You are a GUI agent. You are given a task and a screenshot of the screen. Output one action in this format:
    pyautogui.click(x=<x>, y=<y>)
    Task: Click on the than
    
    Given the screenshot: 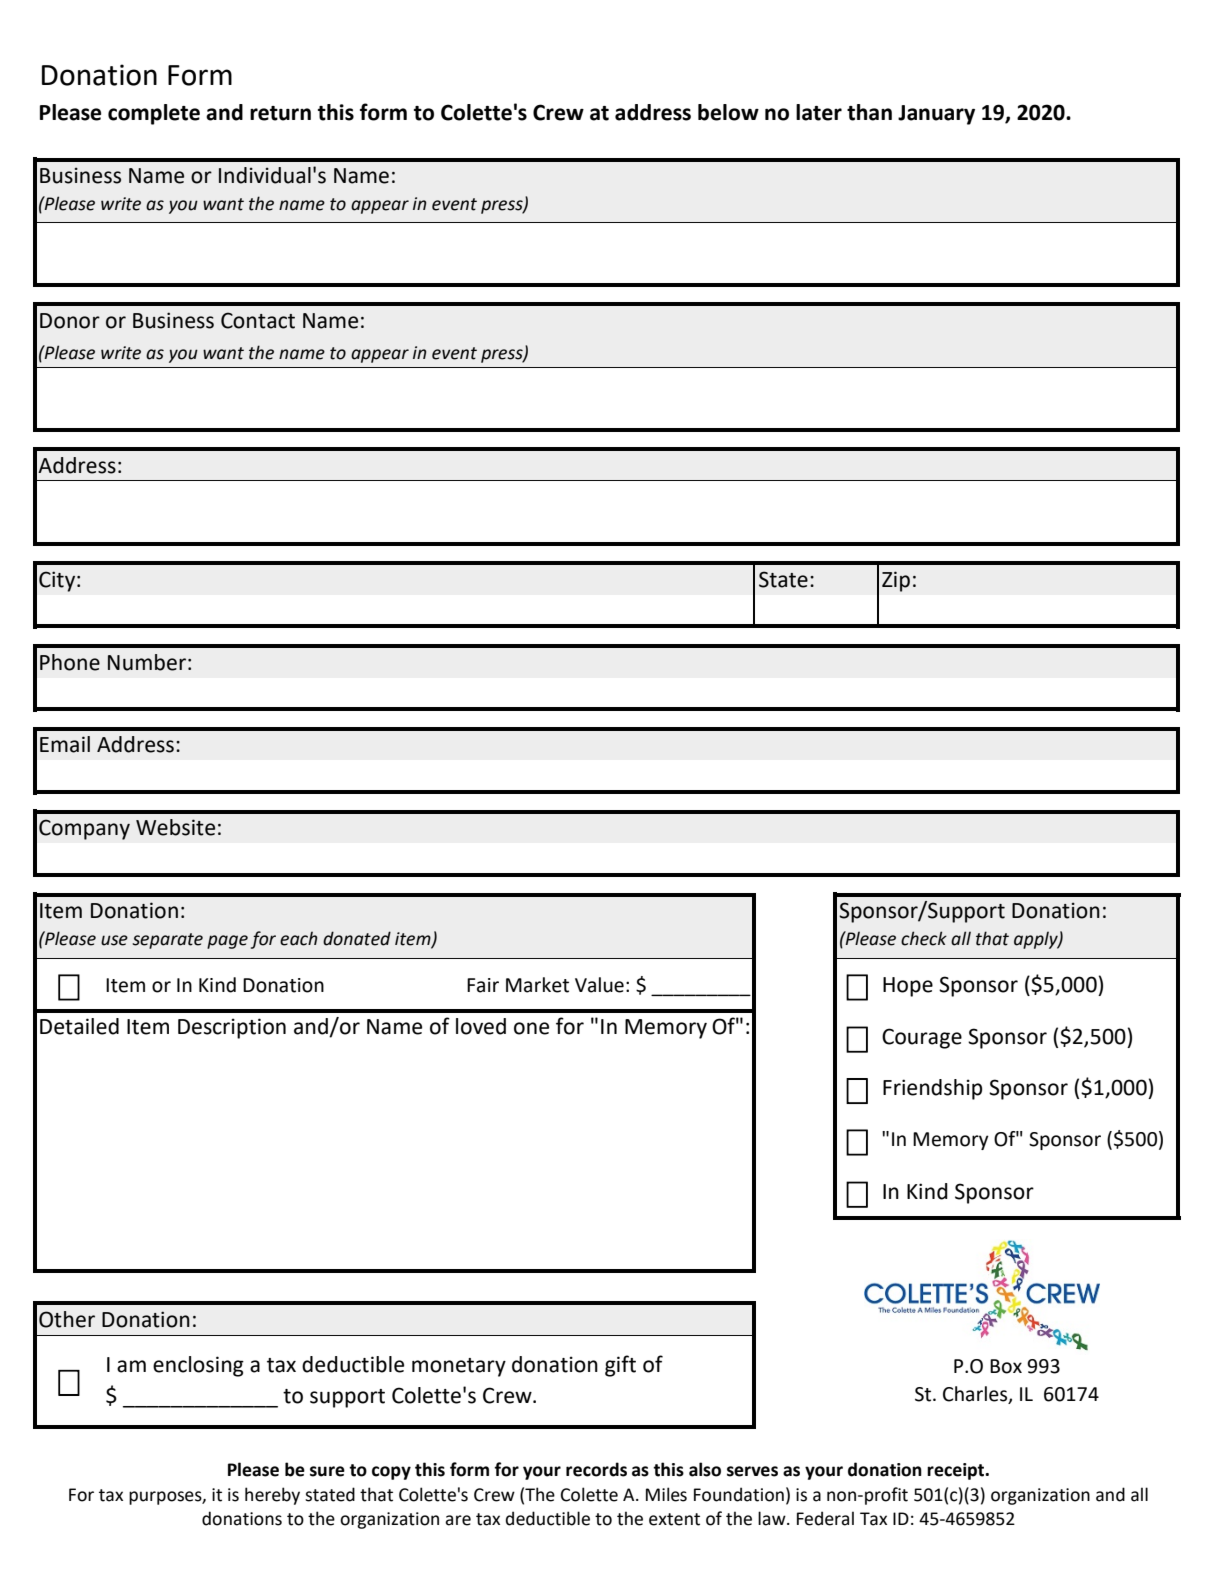 What is the action you would take?
    pyautogui.click(x=869, y=112)
